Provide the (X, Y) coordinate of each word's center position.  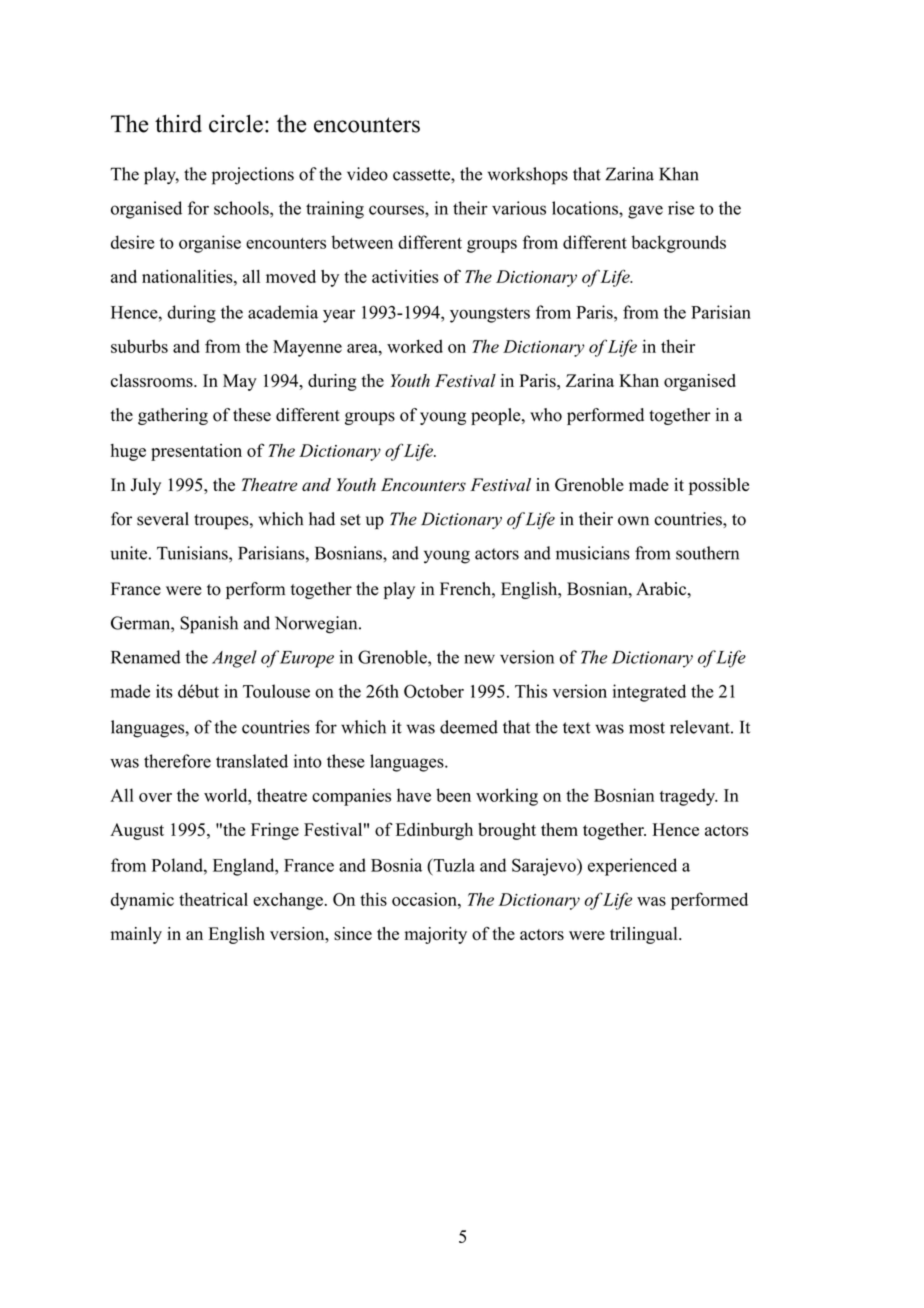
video (367, 174)
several (163, 519)
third (178, 124)
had (322, 519)
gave (645, 212)
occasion (425, 899)
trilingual (645, 935)
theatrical (213, 899)
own (633, 521)
